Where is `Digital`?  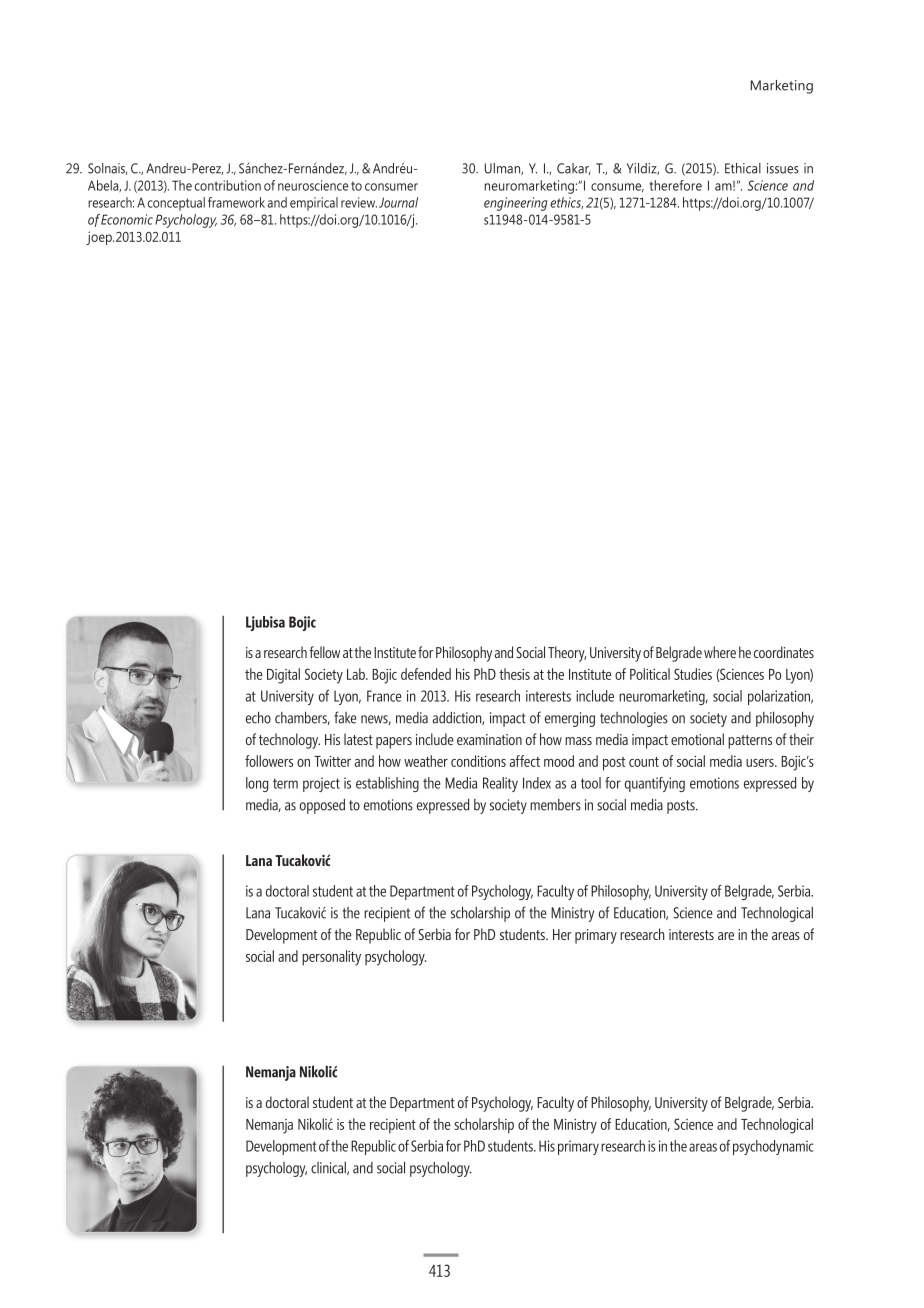
Digital is located at coordinates (283, 676).
